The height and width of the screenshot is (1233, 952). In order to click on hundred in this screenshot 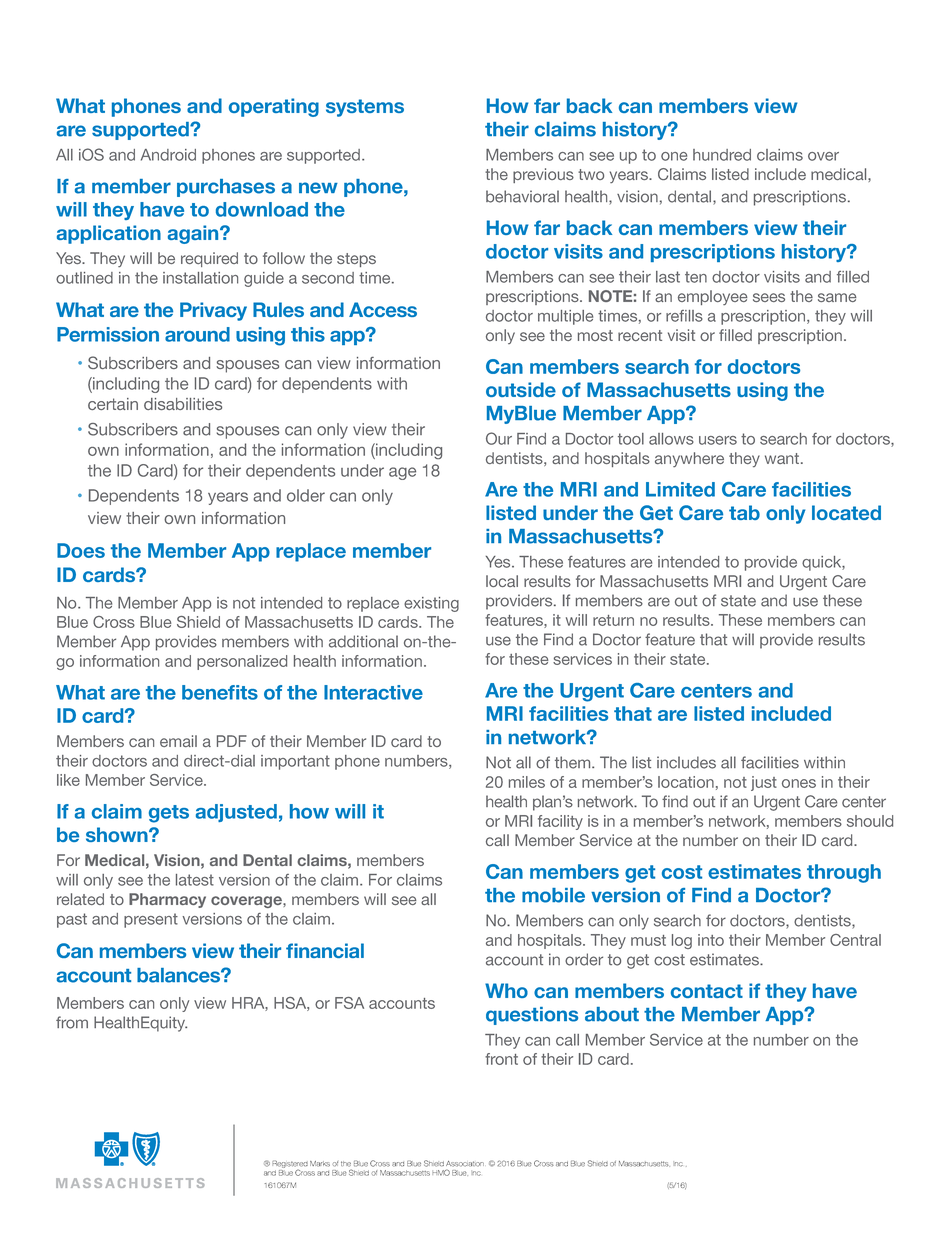, I will do `click(722, 155)`.
